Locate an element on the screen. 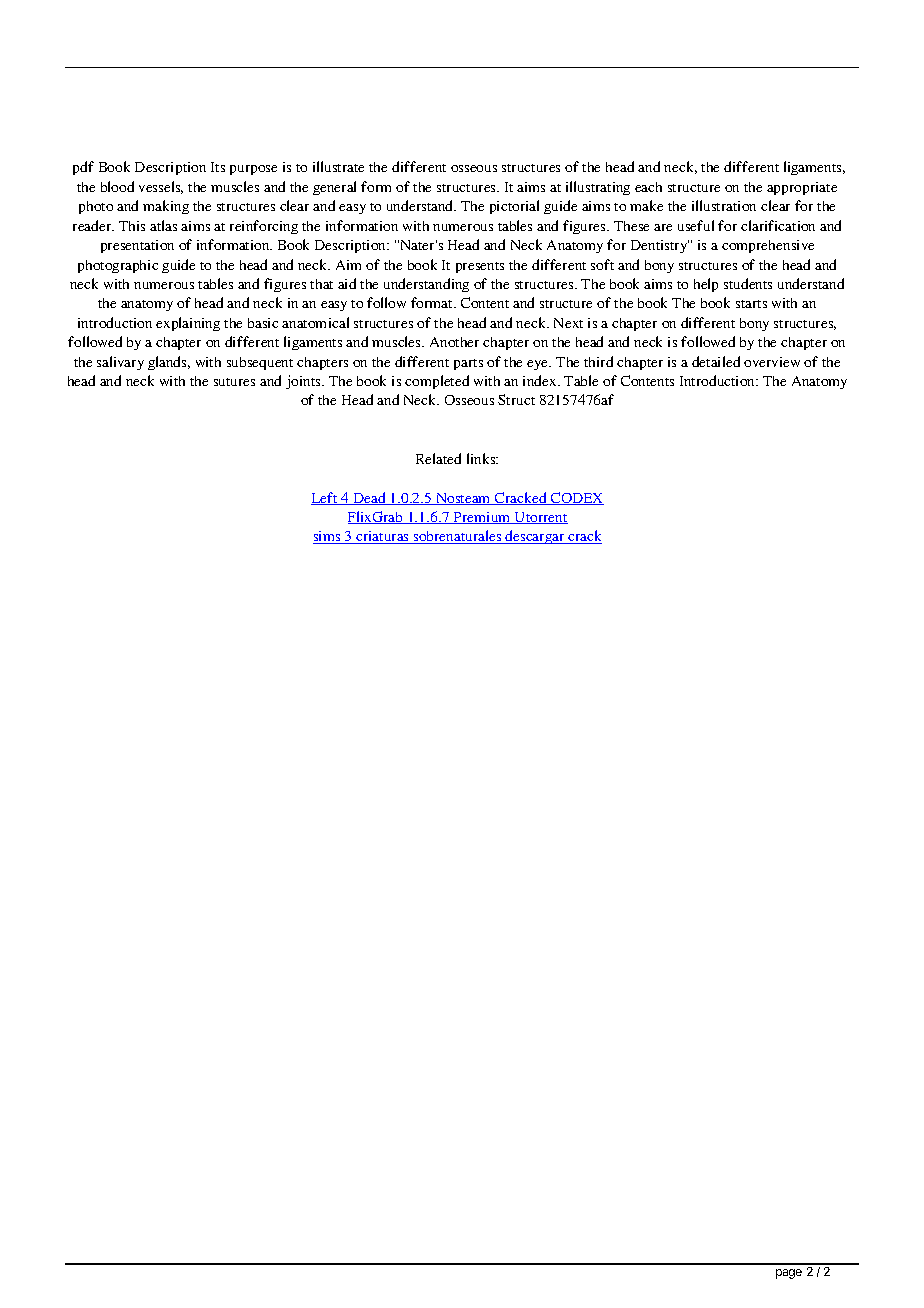  completed is located at coordinates (437, 382).
